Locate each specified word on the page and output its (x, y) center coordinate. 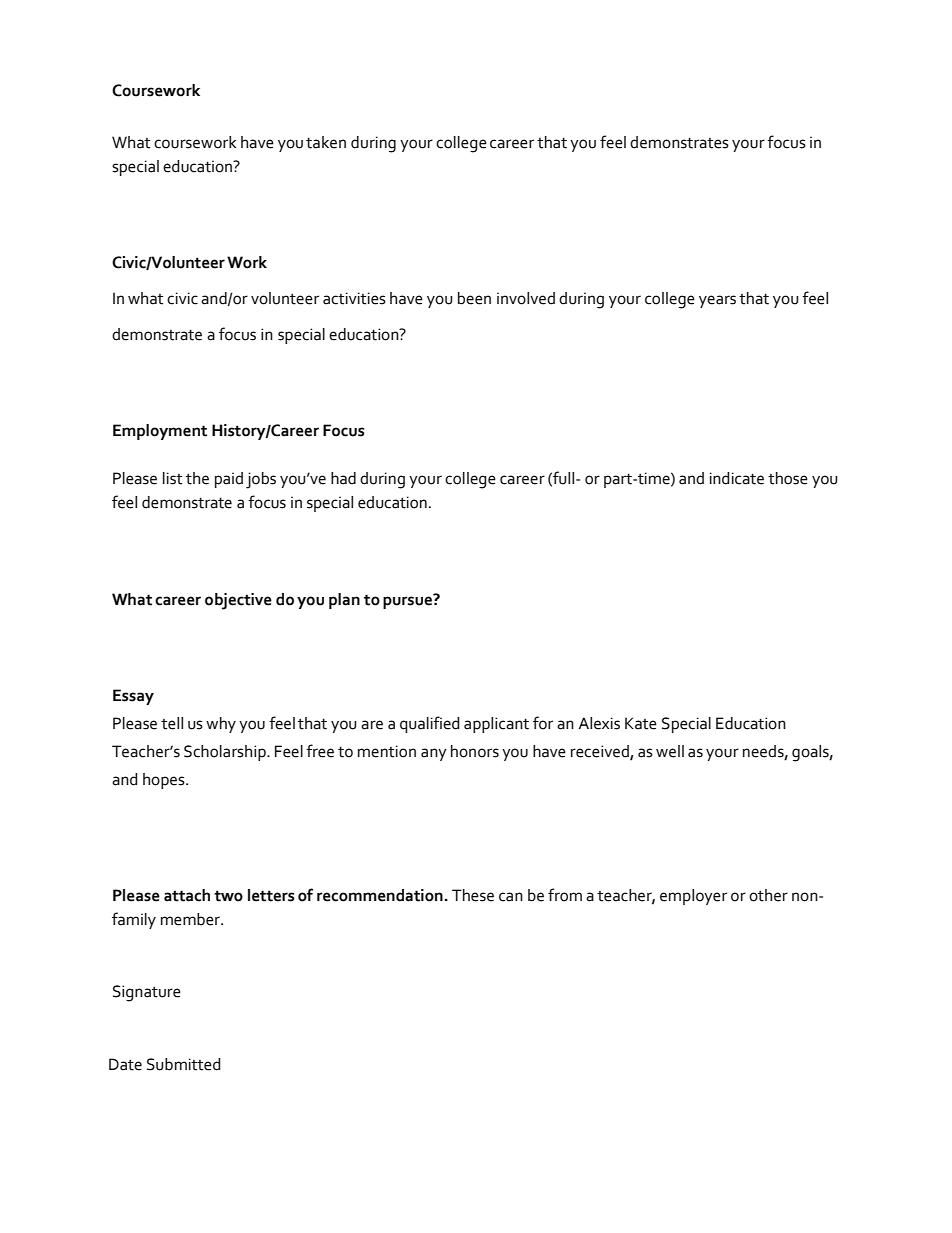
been (474, 298)
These (473, 895)
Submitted (184, 1064)
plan (344, 601)
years (717, 301)
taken (326, 142)
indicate (737, 478)
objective (238, 601)
